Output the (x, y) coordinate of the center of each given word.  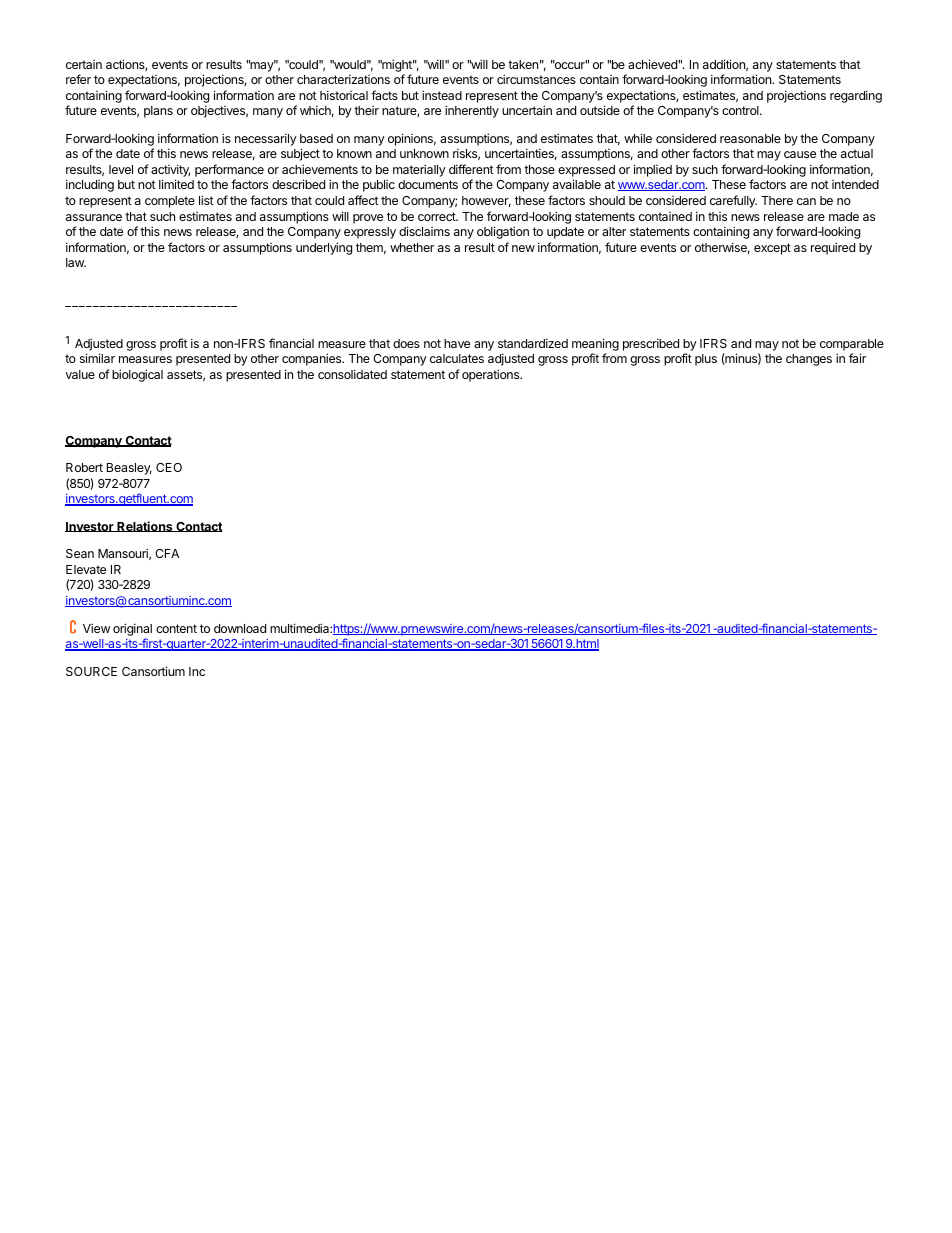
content (176, 628)
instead (442, 95)
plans (158, 112)
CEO (169, 467)
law (76, 262)
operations (492, 375)
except (772, 249)
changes (809, 360)
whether (412, 247)
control (741, 110)
